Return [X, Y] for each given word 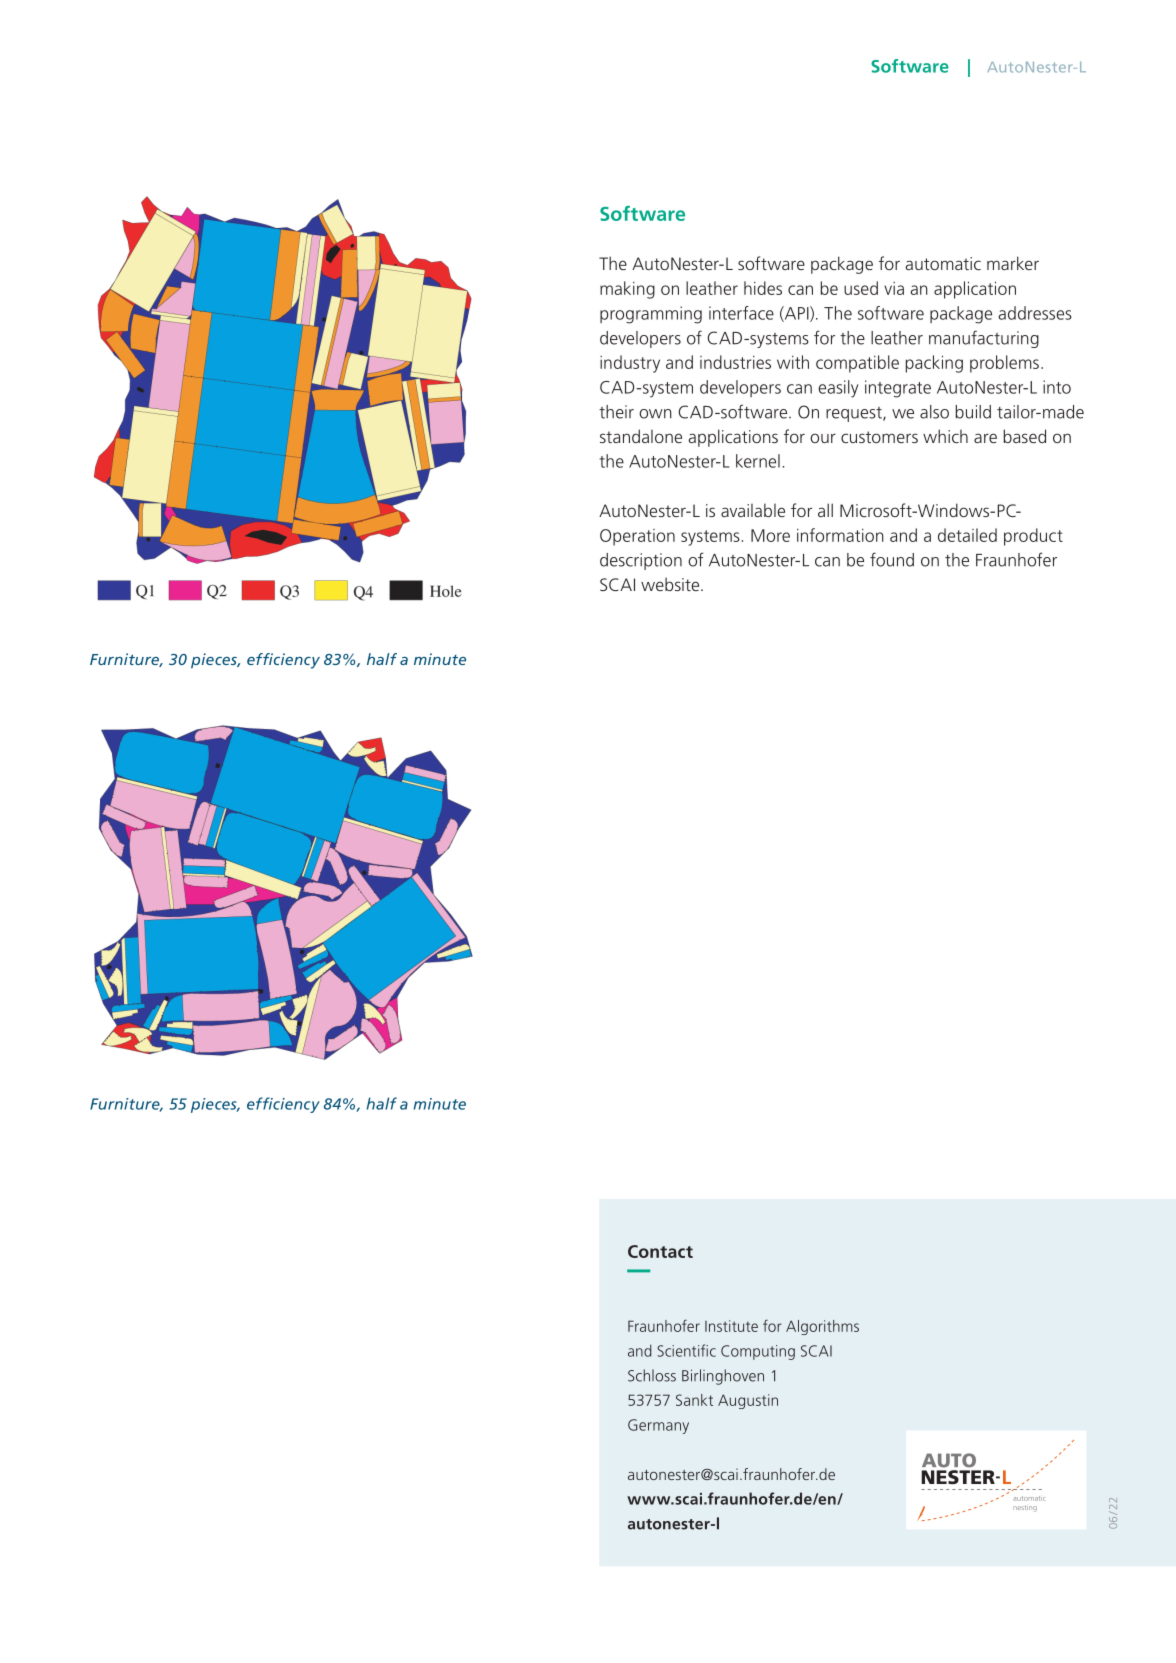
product [1033, 537]
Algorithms [822, 1327]
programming [651, 315]
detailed [967, 535]
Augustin [748, 1401]
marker [1013, 263]
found [892, 559]
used [861, 288]
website [671, 584]
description [641, 561]
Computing [758, 1352]
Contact [660, 1251]
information [840, 535]
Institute [731, 1326]
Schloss [652, 1375]
